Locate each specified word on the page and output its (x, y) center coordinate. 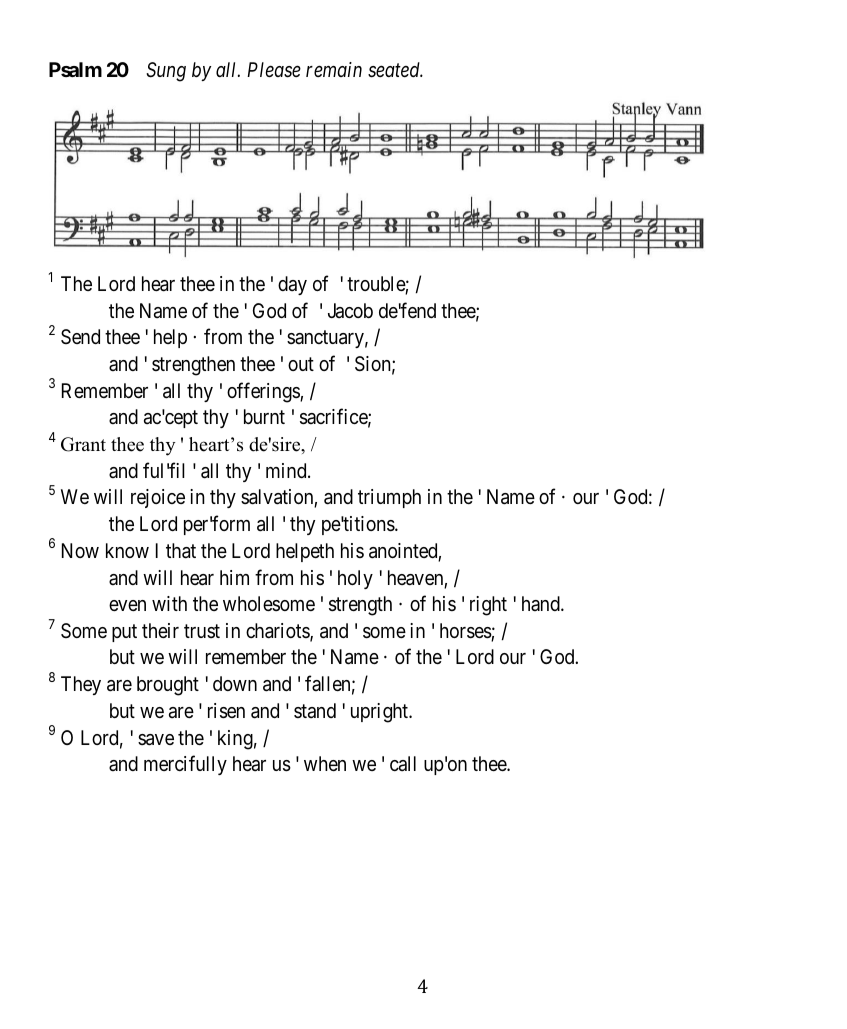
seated (395, 70)
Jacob (350, 311)
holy (355, 579)
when (325, 763)
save (156, 740)
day (292, 285)
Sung (166, 72)
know (127, 550)
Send (80, 336)
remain (334, 69)
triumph (389, 498)
